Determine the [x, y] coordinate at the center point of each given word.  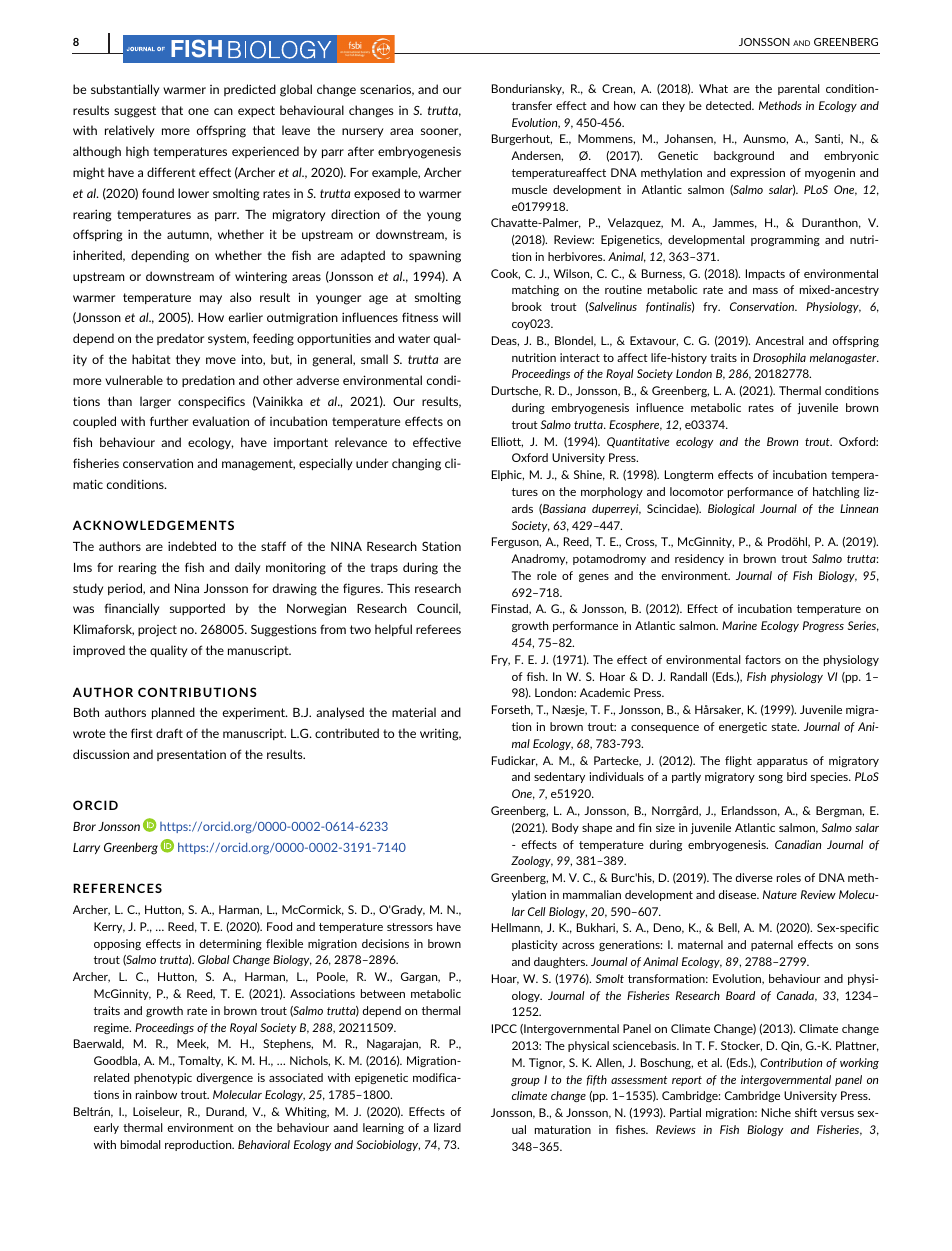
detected [729, 105]
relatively [129, 131]
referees [438, 629]
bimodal [140, 1144]
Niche [776, 1112]
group [525, 1082]
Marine [739, 625]
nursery [362, 132]
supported [197, 609]
